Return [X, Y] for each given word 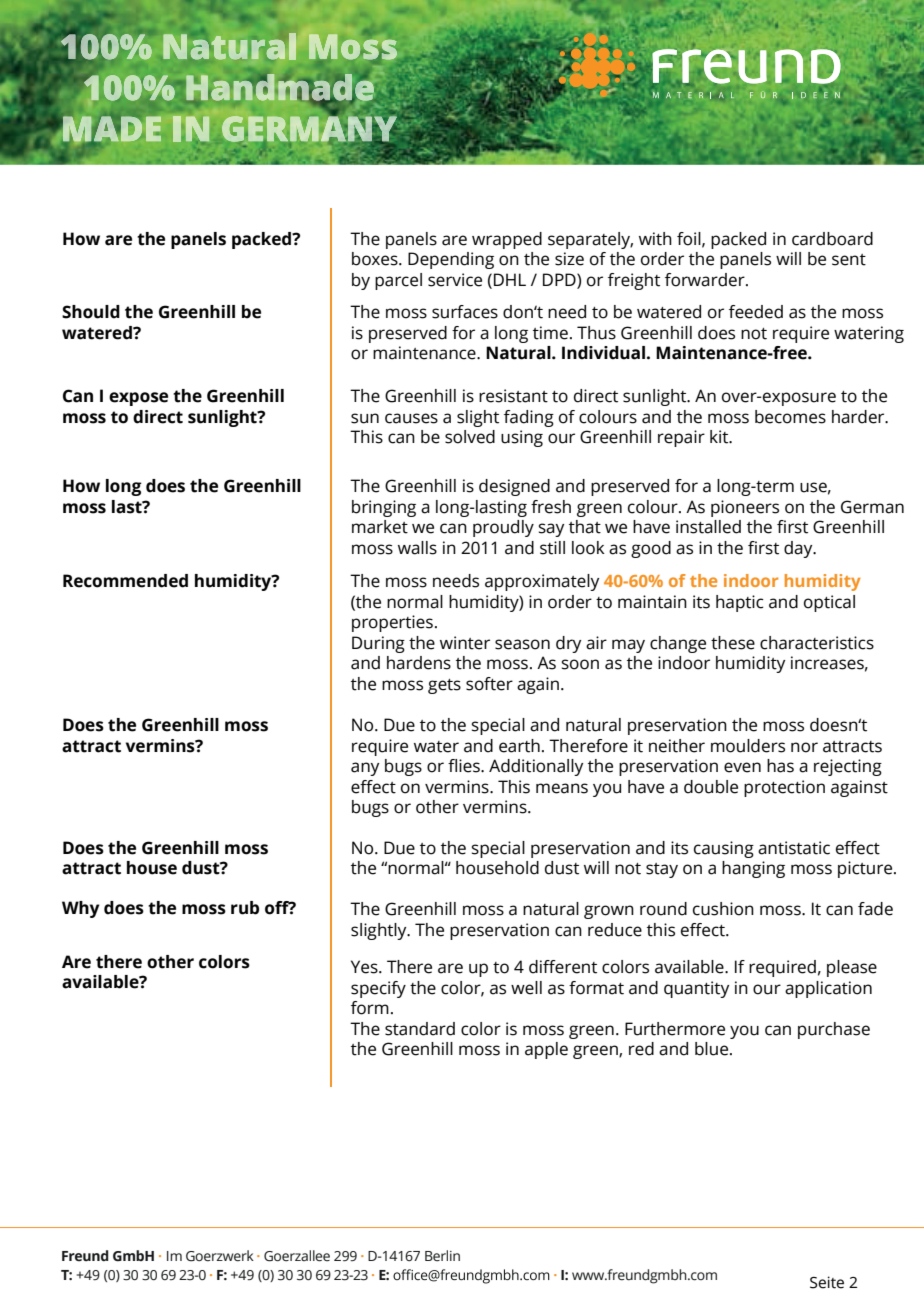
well [526, 988]
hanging [753, 869]
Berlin [442, 1256]
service [455, 280]
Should [91, 312]
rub [245, 908]
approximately [542, 582]
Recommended [125, 581]
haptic [740, 603]
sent [849, 260]
